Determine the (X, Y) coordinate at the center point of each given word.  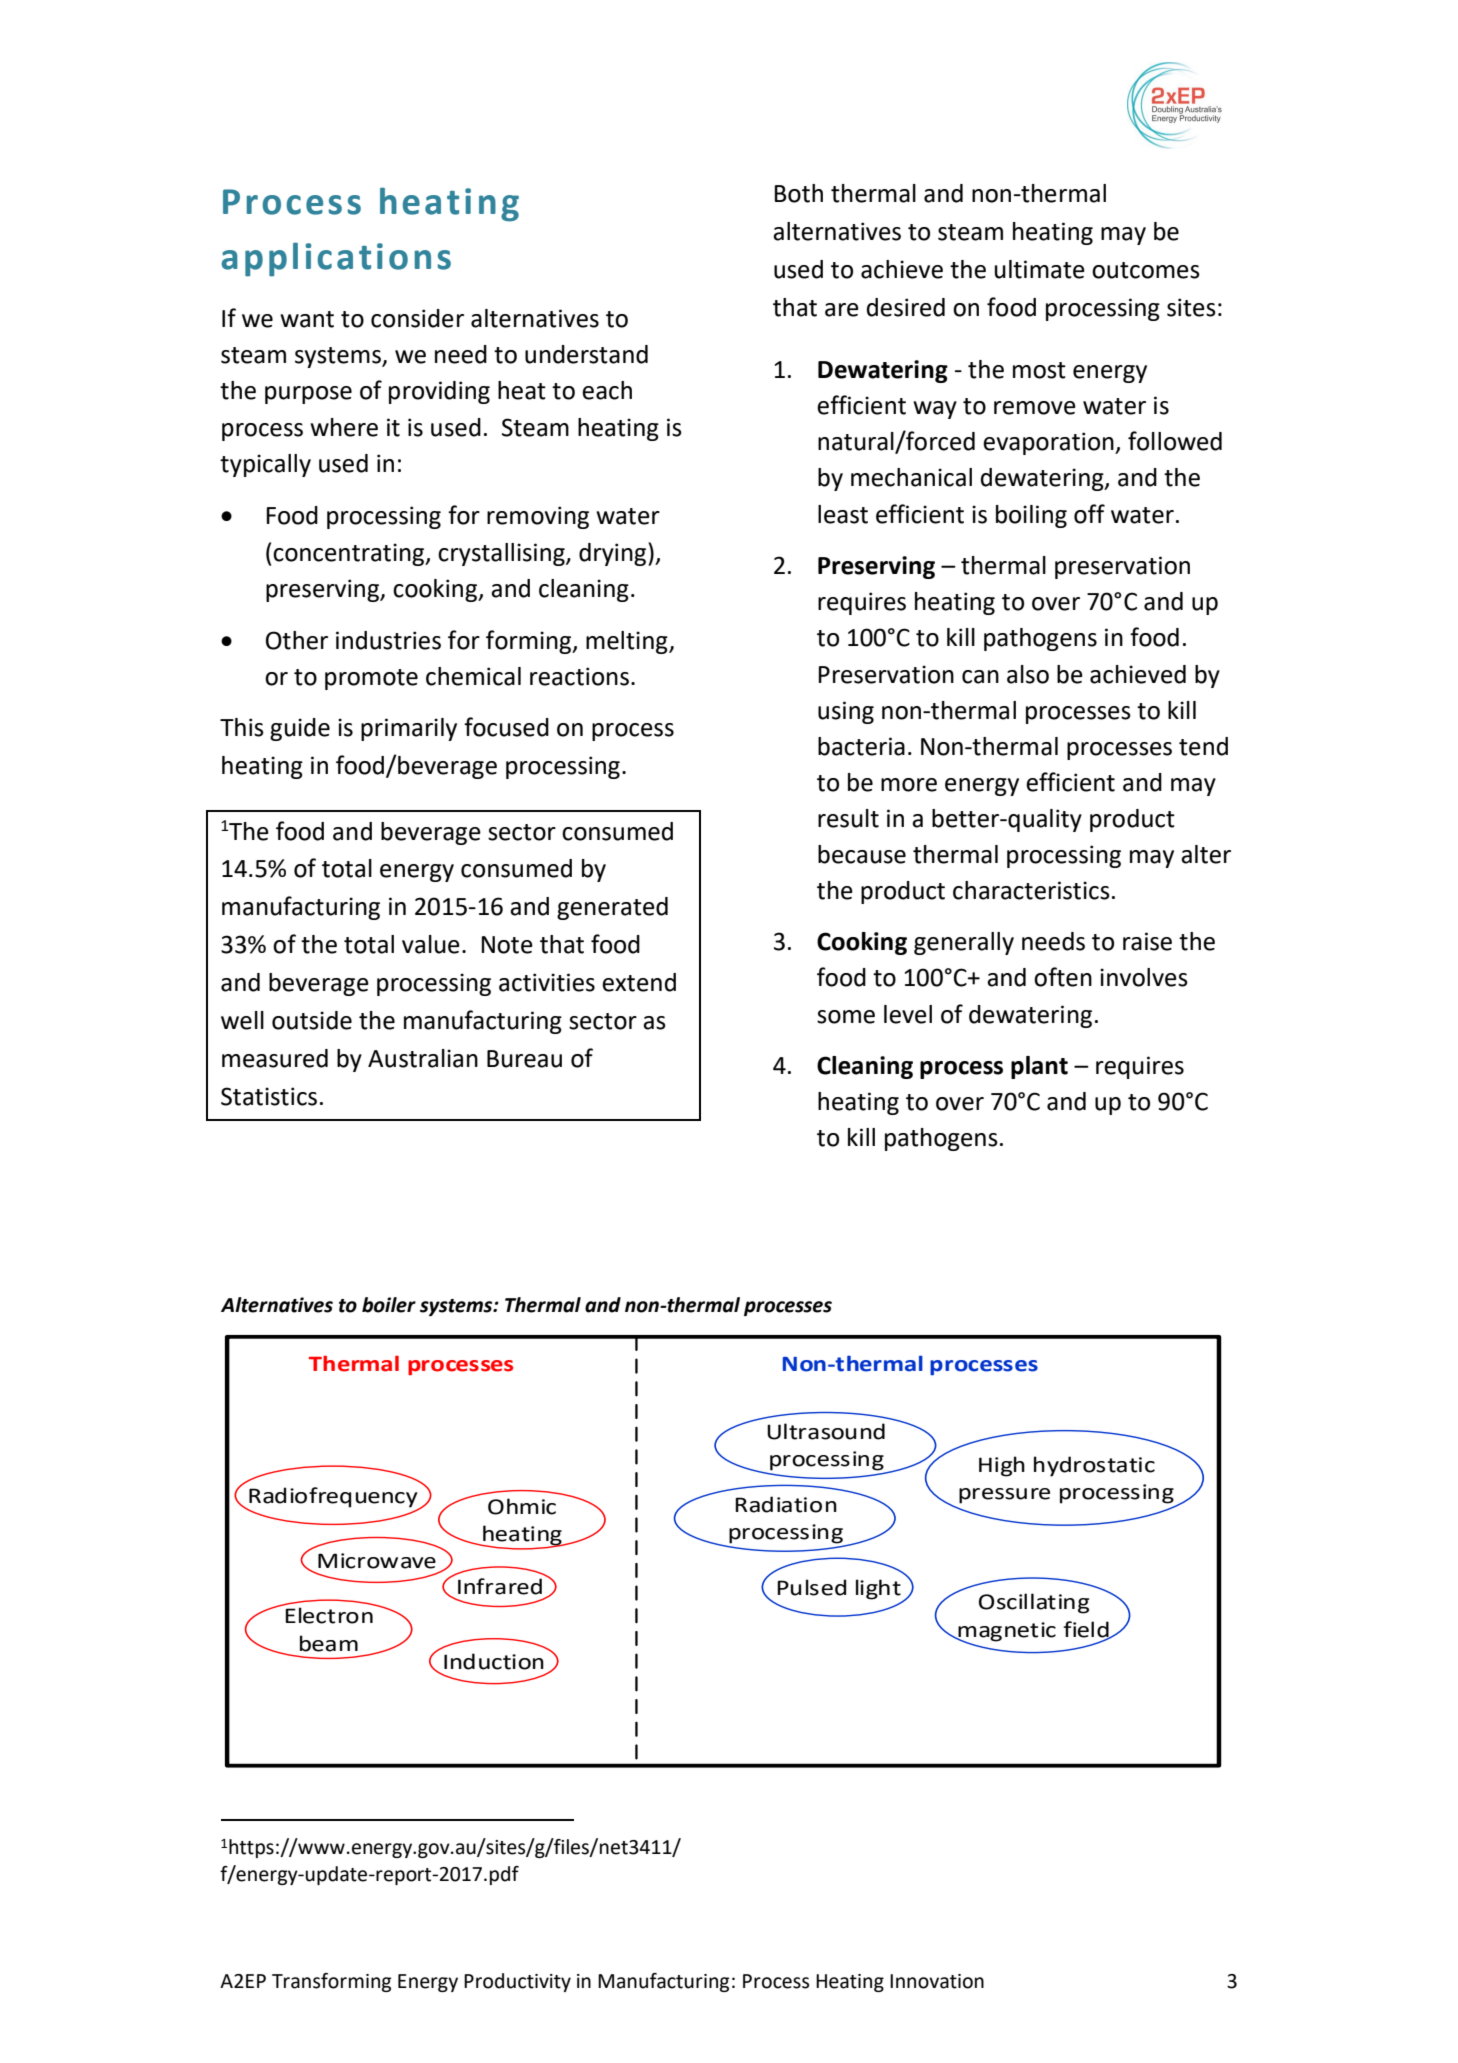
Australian (423, 1058)
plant (1039, 1067)
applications (336, 259)
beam (329, 1643)
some (846, 1017)
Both (798, 193)
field (1087, 1630)
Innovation (937, 1981)
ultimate (1040, 269)
